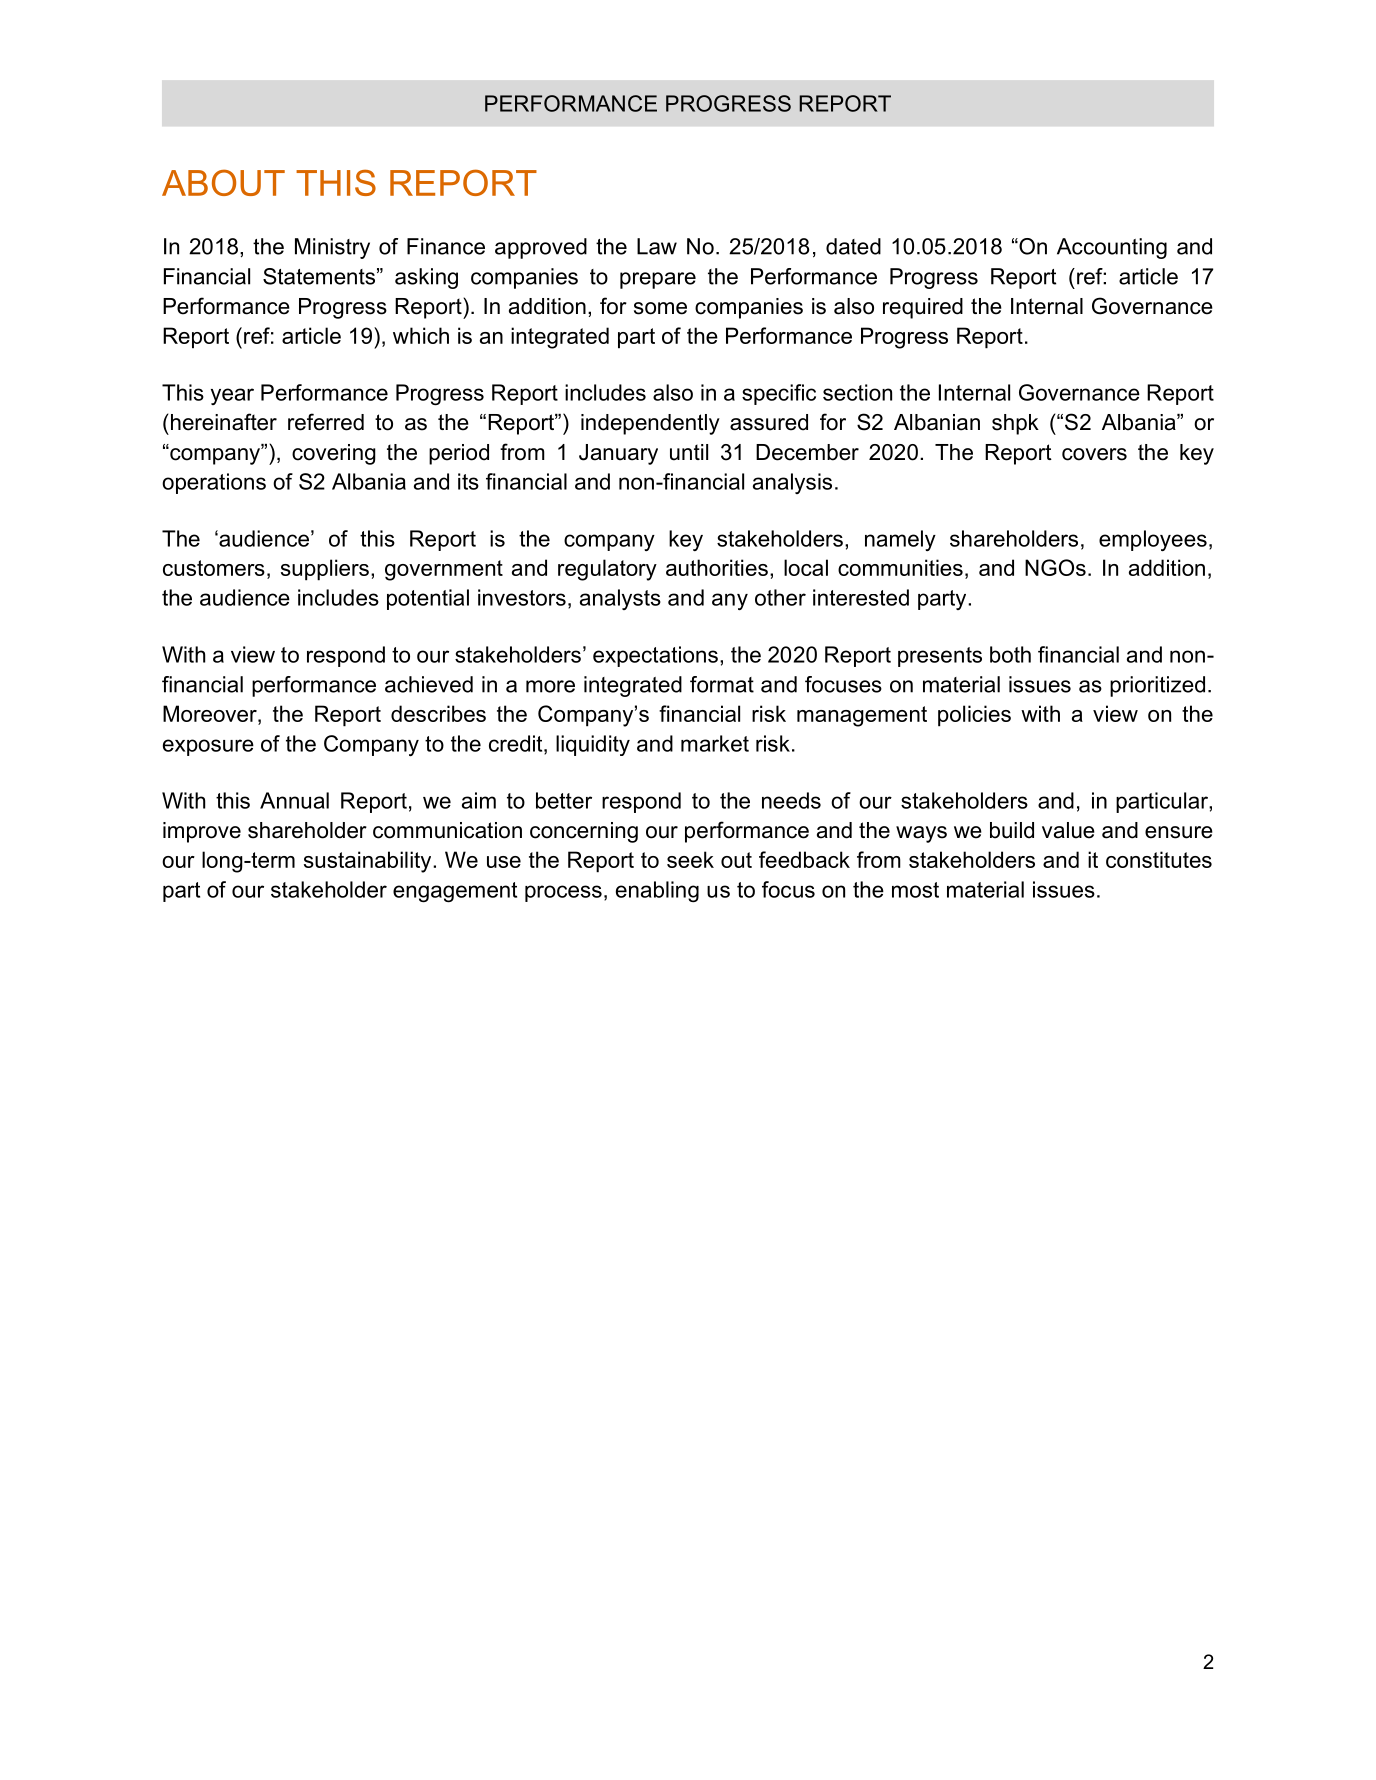 The image size is (1376, 1780). I want to click on sustainability, so click(369, 862).
